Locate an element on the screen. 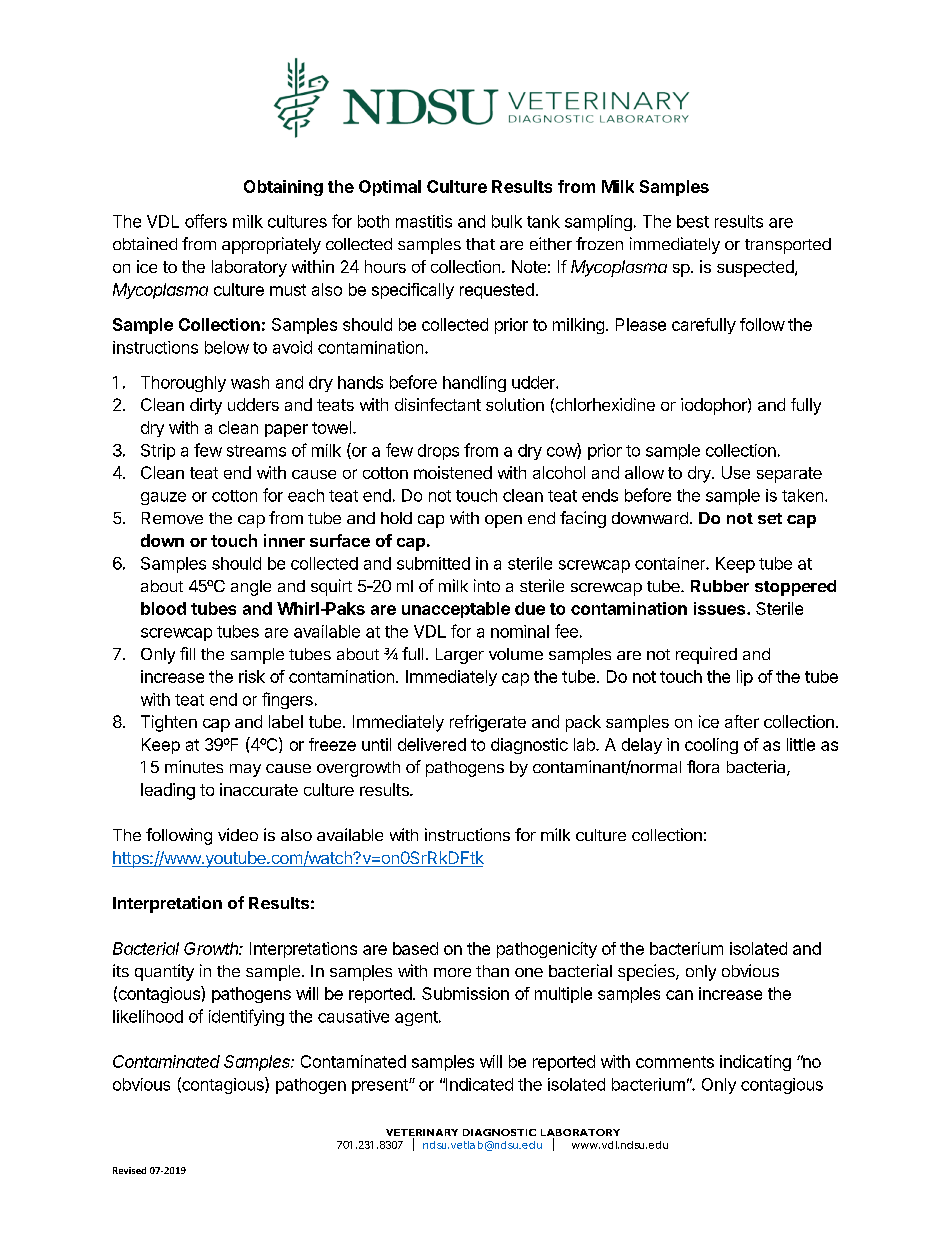 This screenshot has width=952, height=1233. mastitis is located at coordinates (424, 221).
